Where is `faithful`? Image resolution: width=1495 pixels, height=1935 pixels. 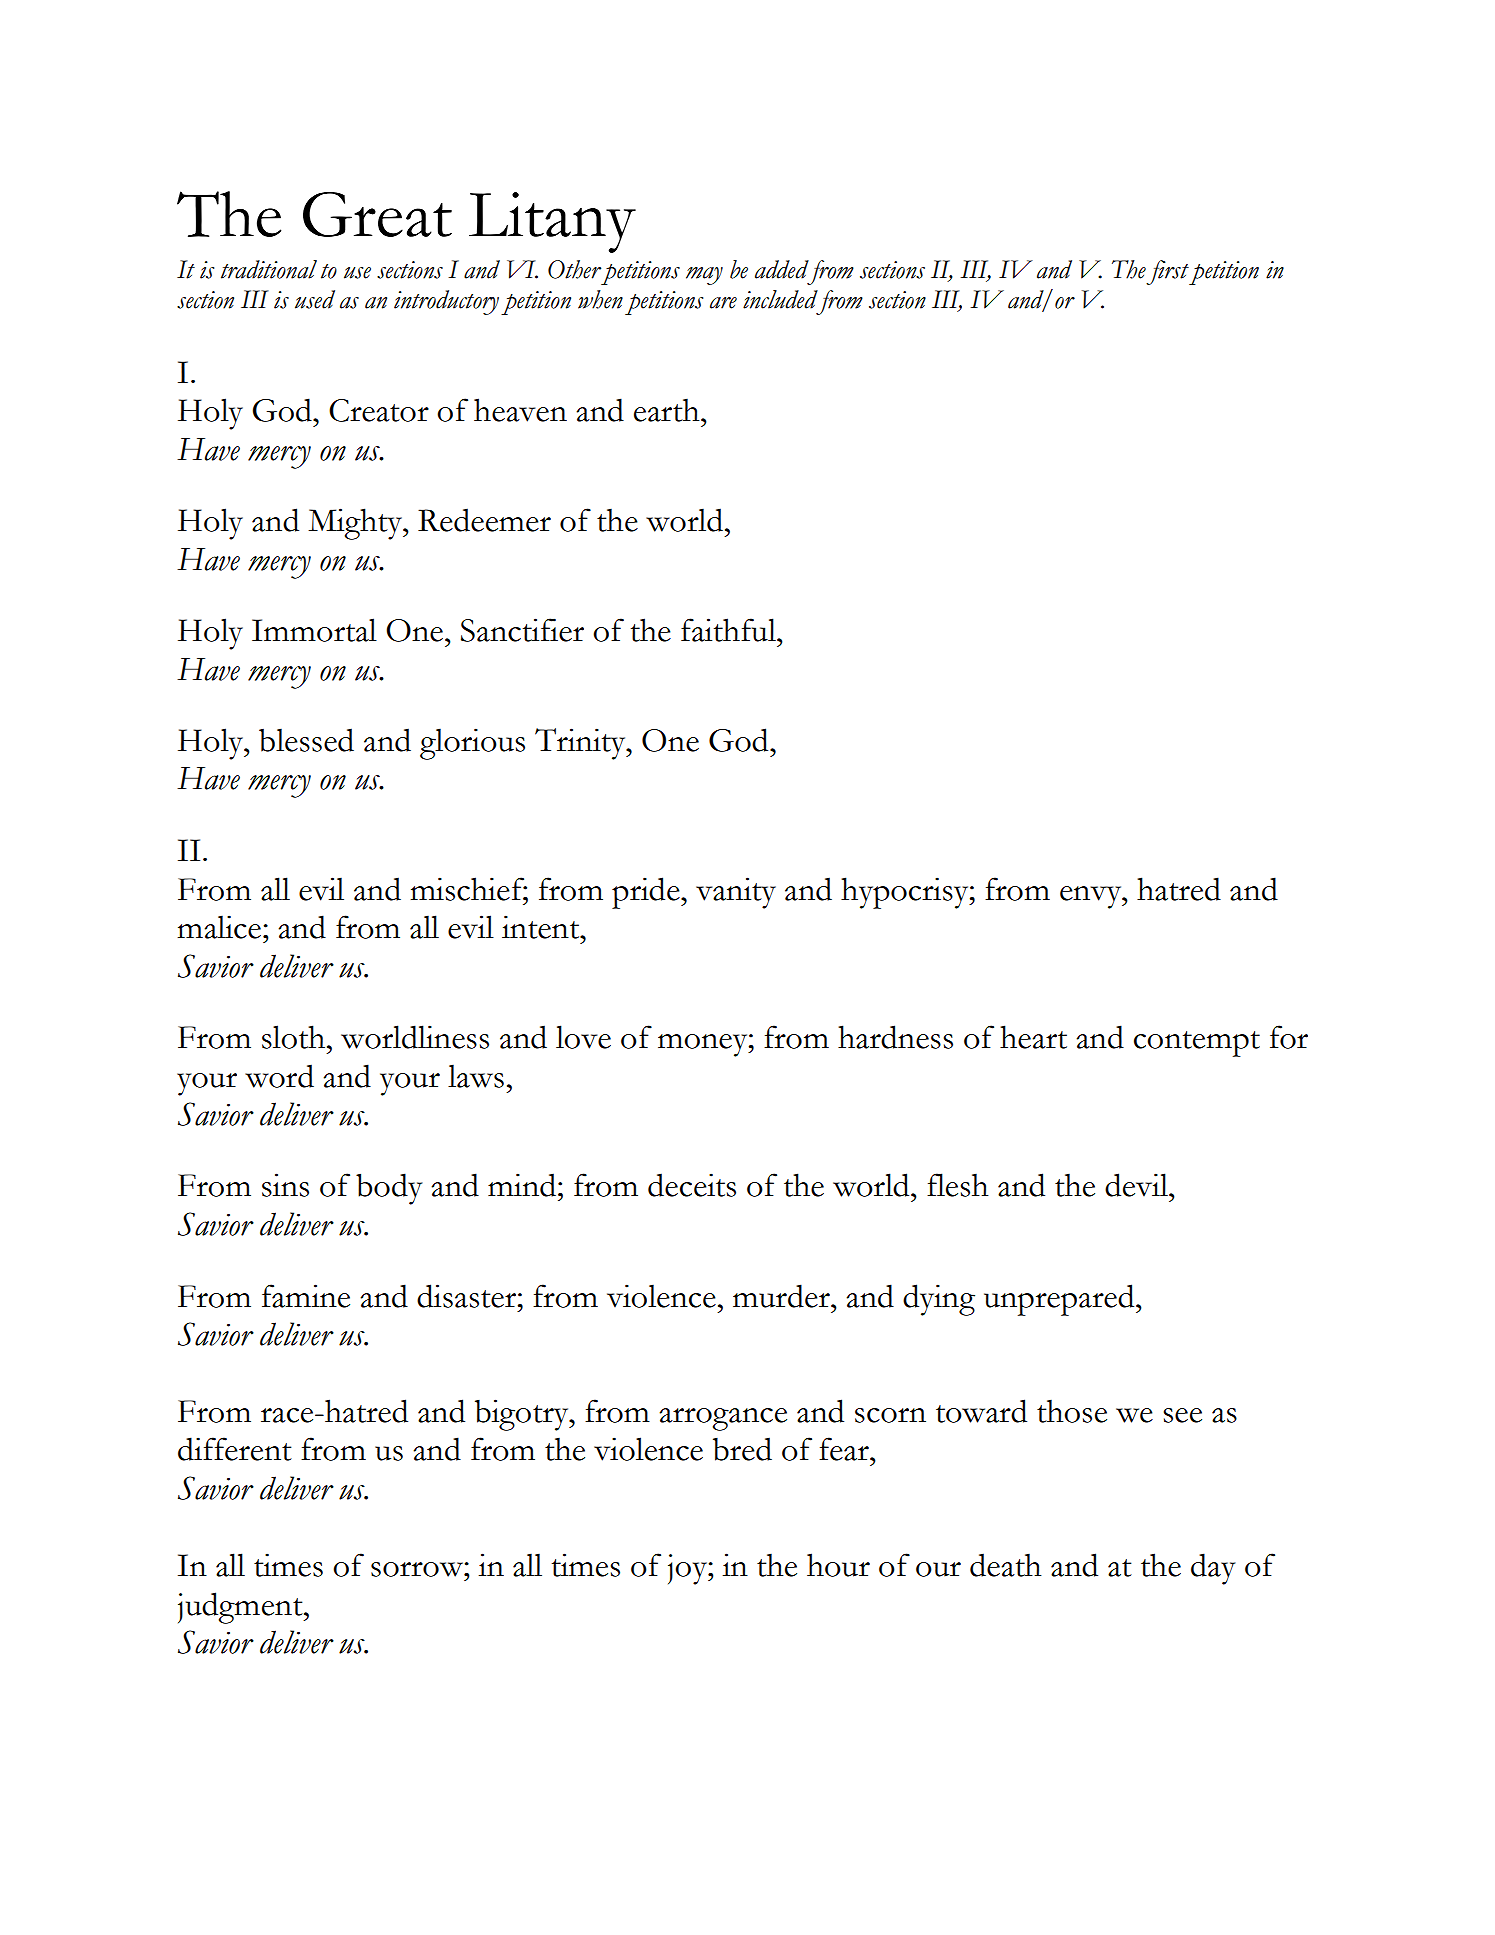 faithful is located at coordinates (729, 630).
